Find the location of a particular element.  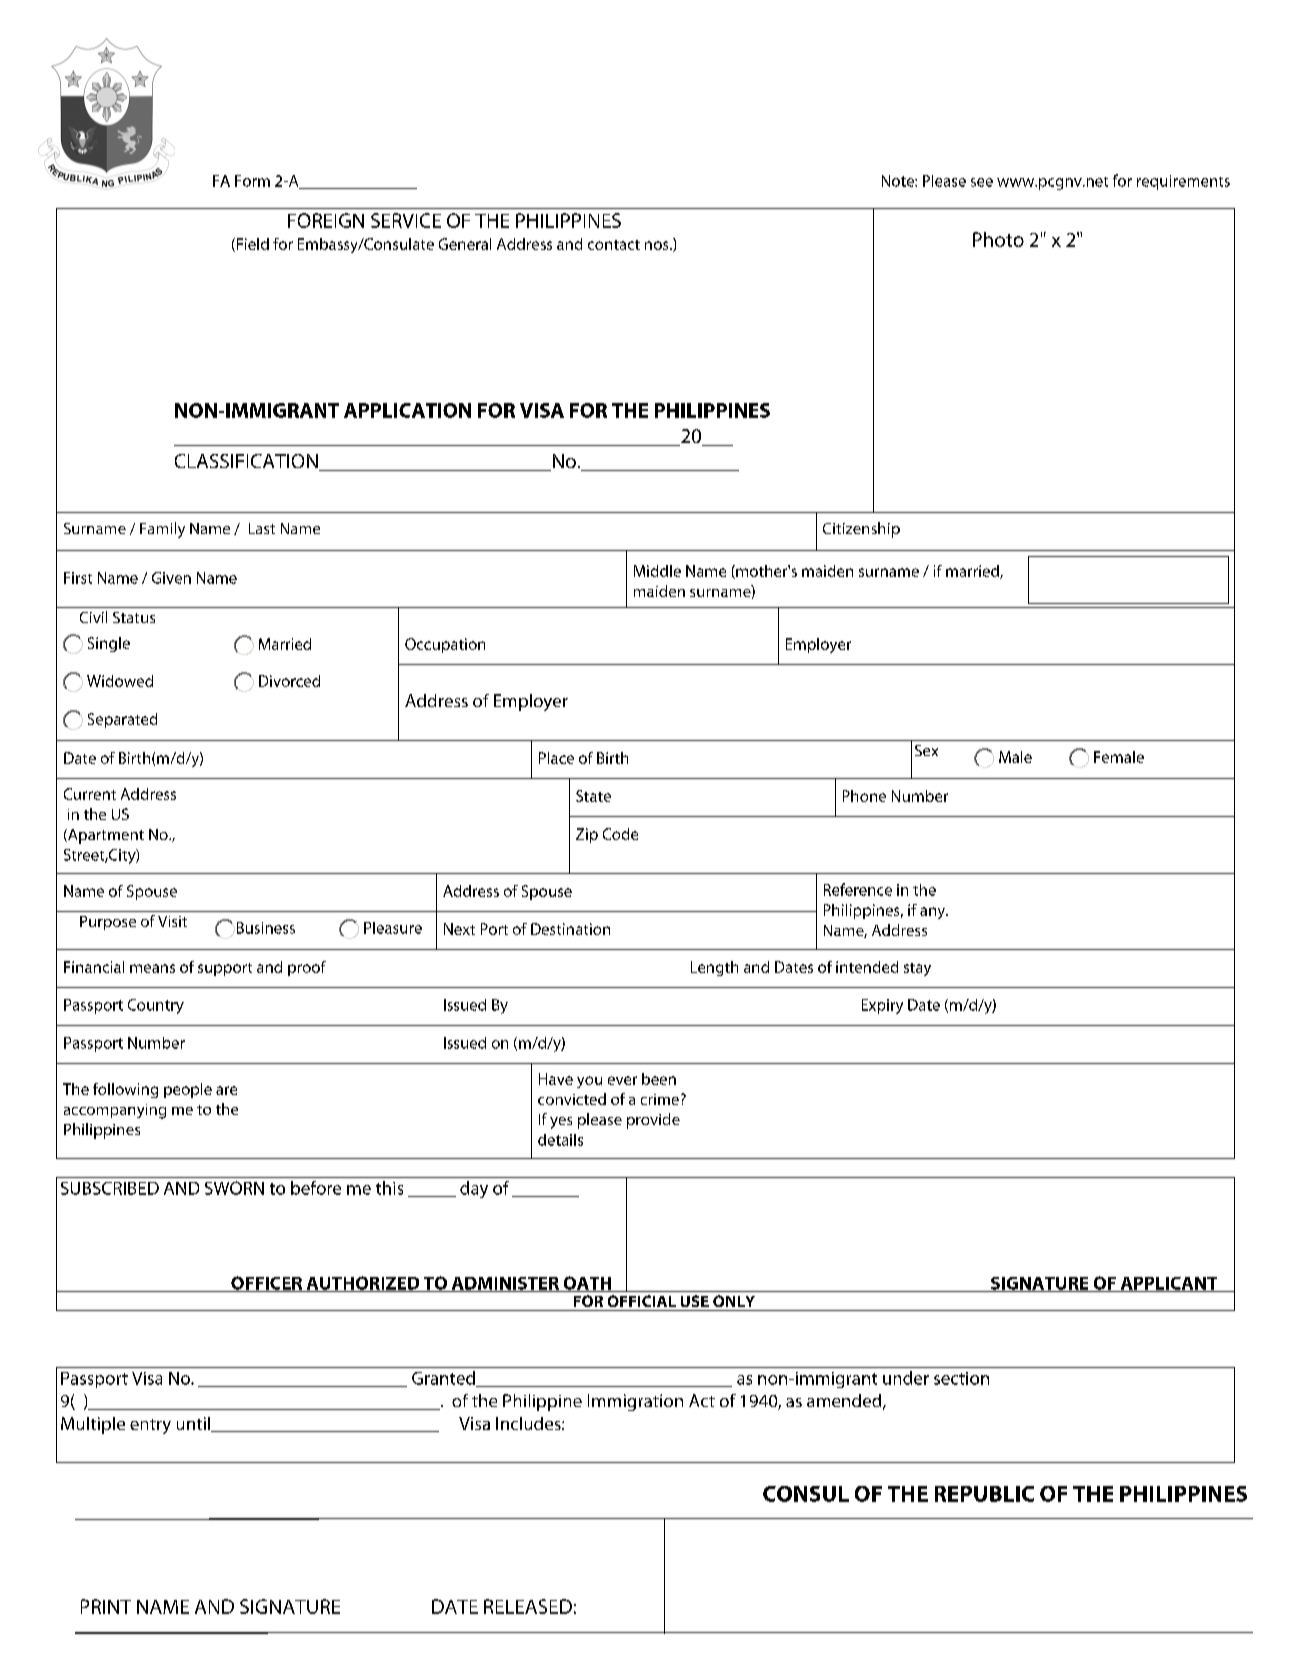

are is located at coordinates (226, 1090).
